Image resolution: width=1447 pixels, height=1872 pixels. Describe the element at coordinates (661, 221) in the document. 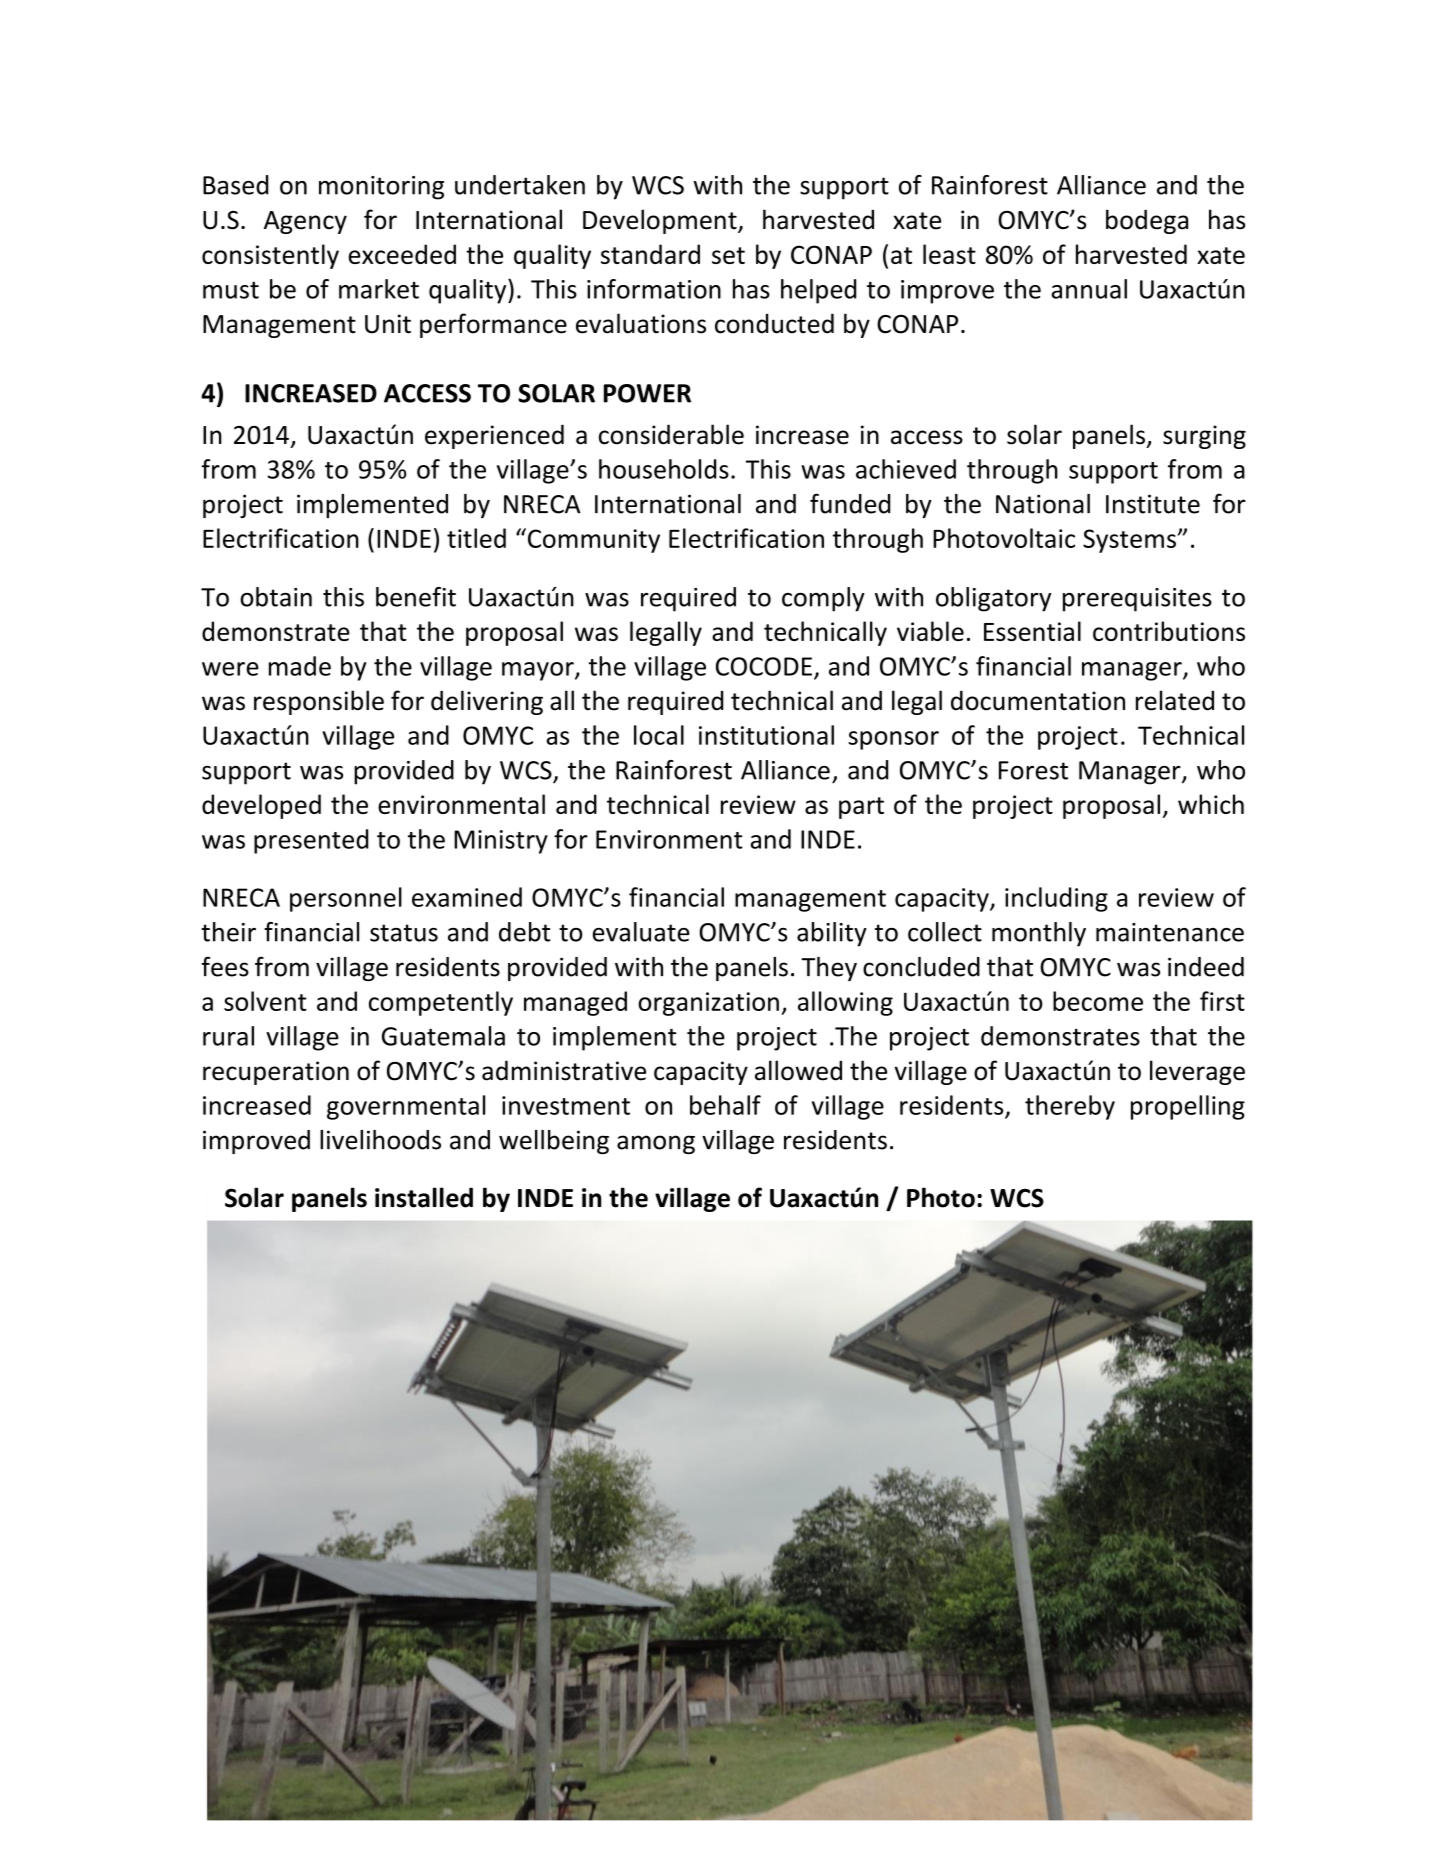

I see `Development` at that location.
